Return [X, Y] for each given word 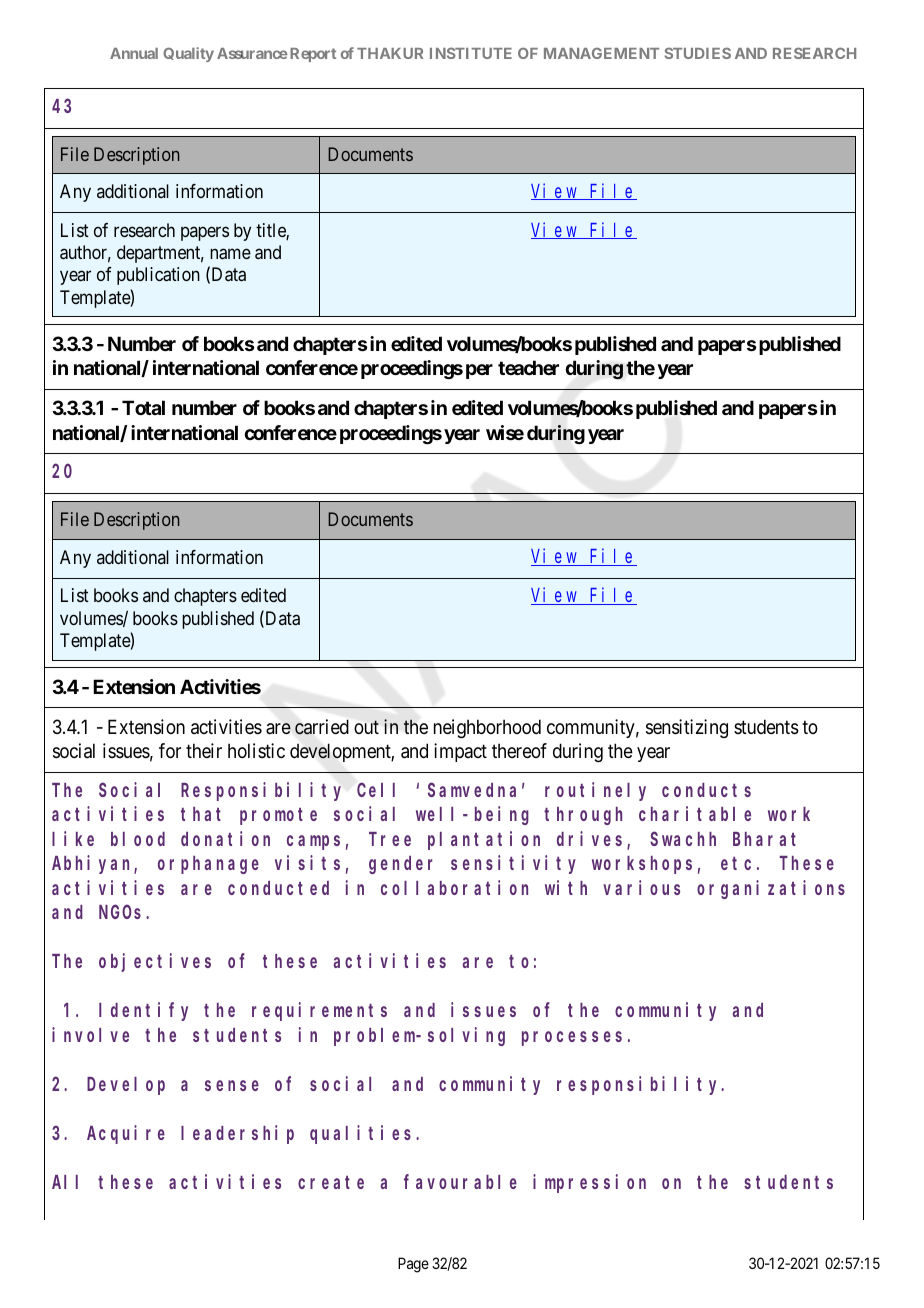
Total [143, 407]
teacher [528, 367]
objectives [155, 962]
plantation [484, 840]
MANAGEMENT [601, 53]
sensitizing [687, 728]
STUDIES [698, 53]
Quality [188, 54]
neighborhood [487, 728]
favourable [460, 1181]
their [204, 750]
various [641, 887]
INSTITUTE [471, 53]
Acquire [126, 1134]
